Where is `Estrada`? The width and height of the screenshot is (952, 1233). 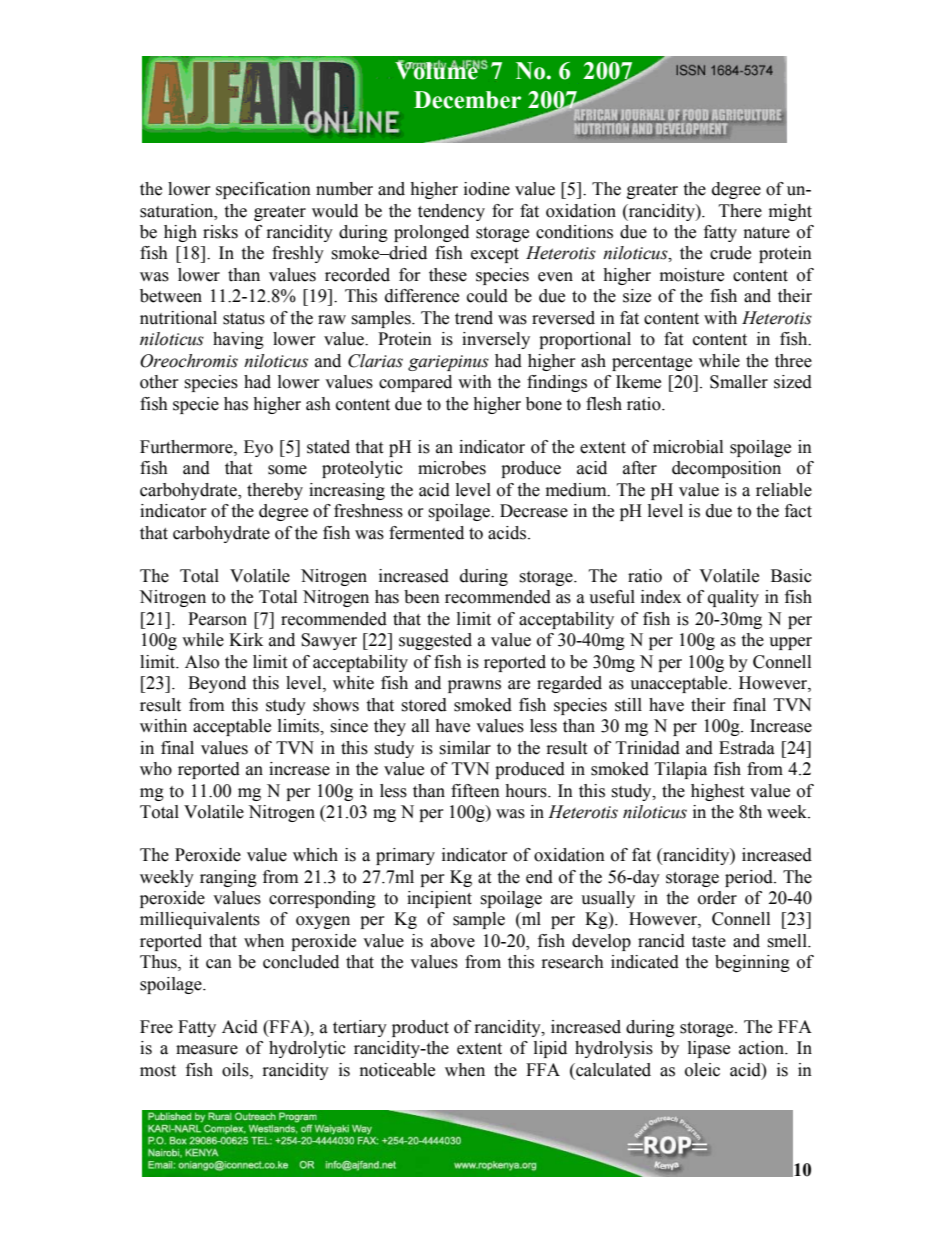
Estrada is located at coordinates (747, 748).
